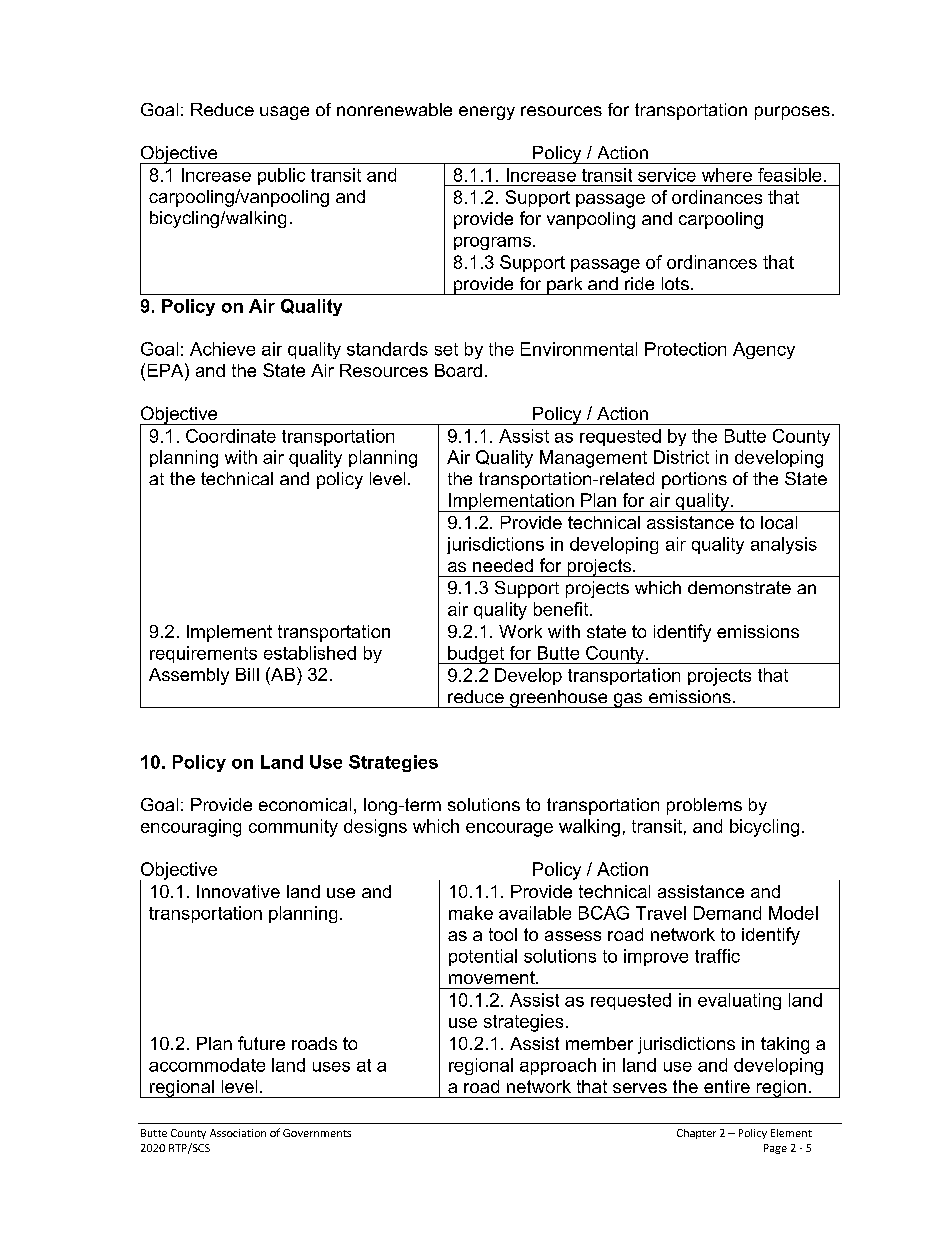 This screenshot has width=952, height=1233. What do you see at coordinates (476, 655) in the screenshot?
I see `budget` at bounding box center [476, 655].
